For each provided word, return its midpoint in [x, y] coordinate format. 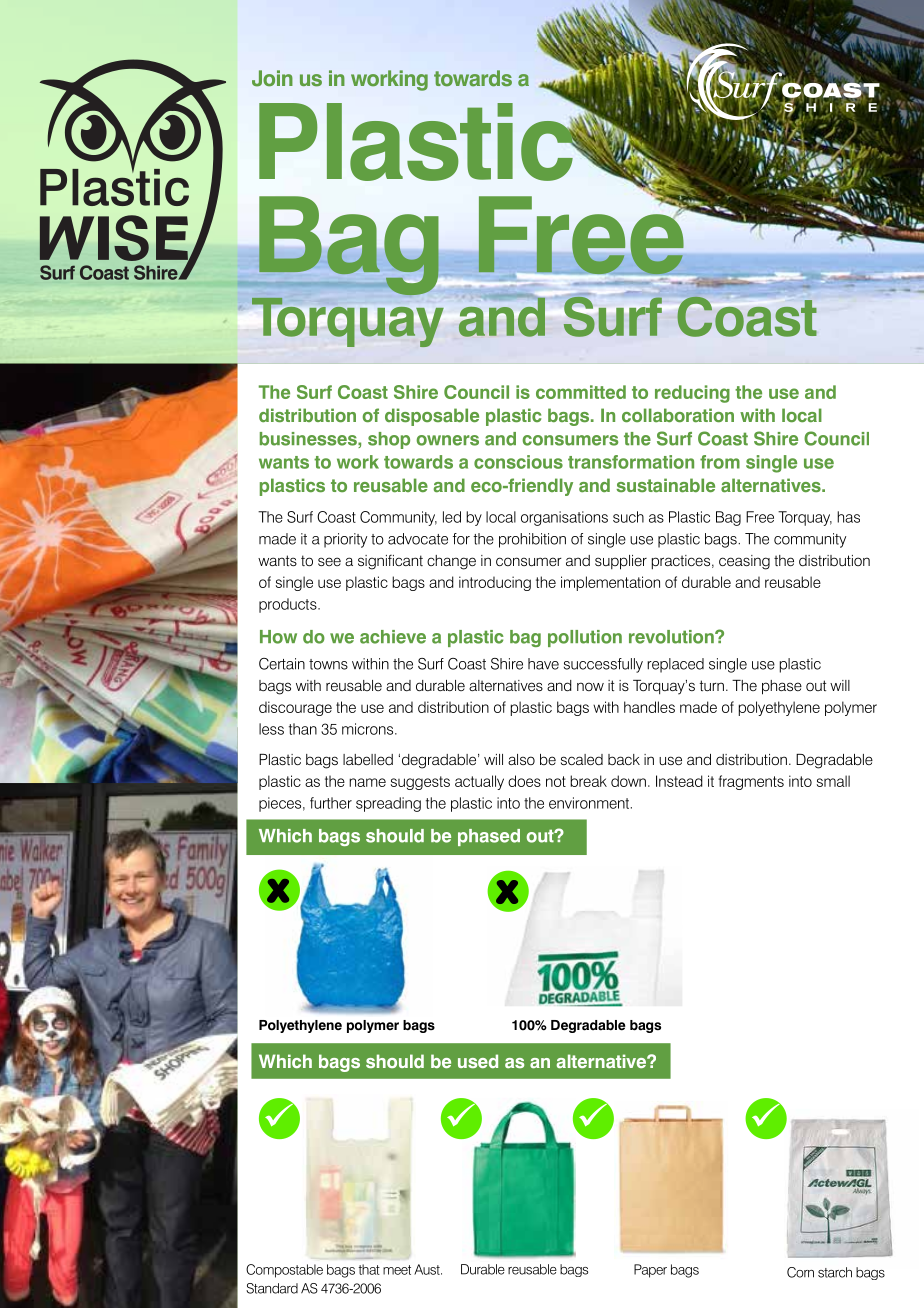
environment [589, 803]
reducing [692, 394]
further [331, 803]
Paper [650, 1271]
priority [345, 540]
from [720, 462]
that [369, 1269]
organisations [564, 518]
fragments [751, 782]
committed [581, 392]
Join [272, 78]
